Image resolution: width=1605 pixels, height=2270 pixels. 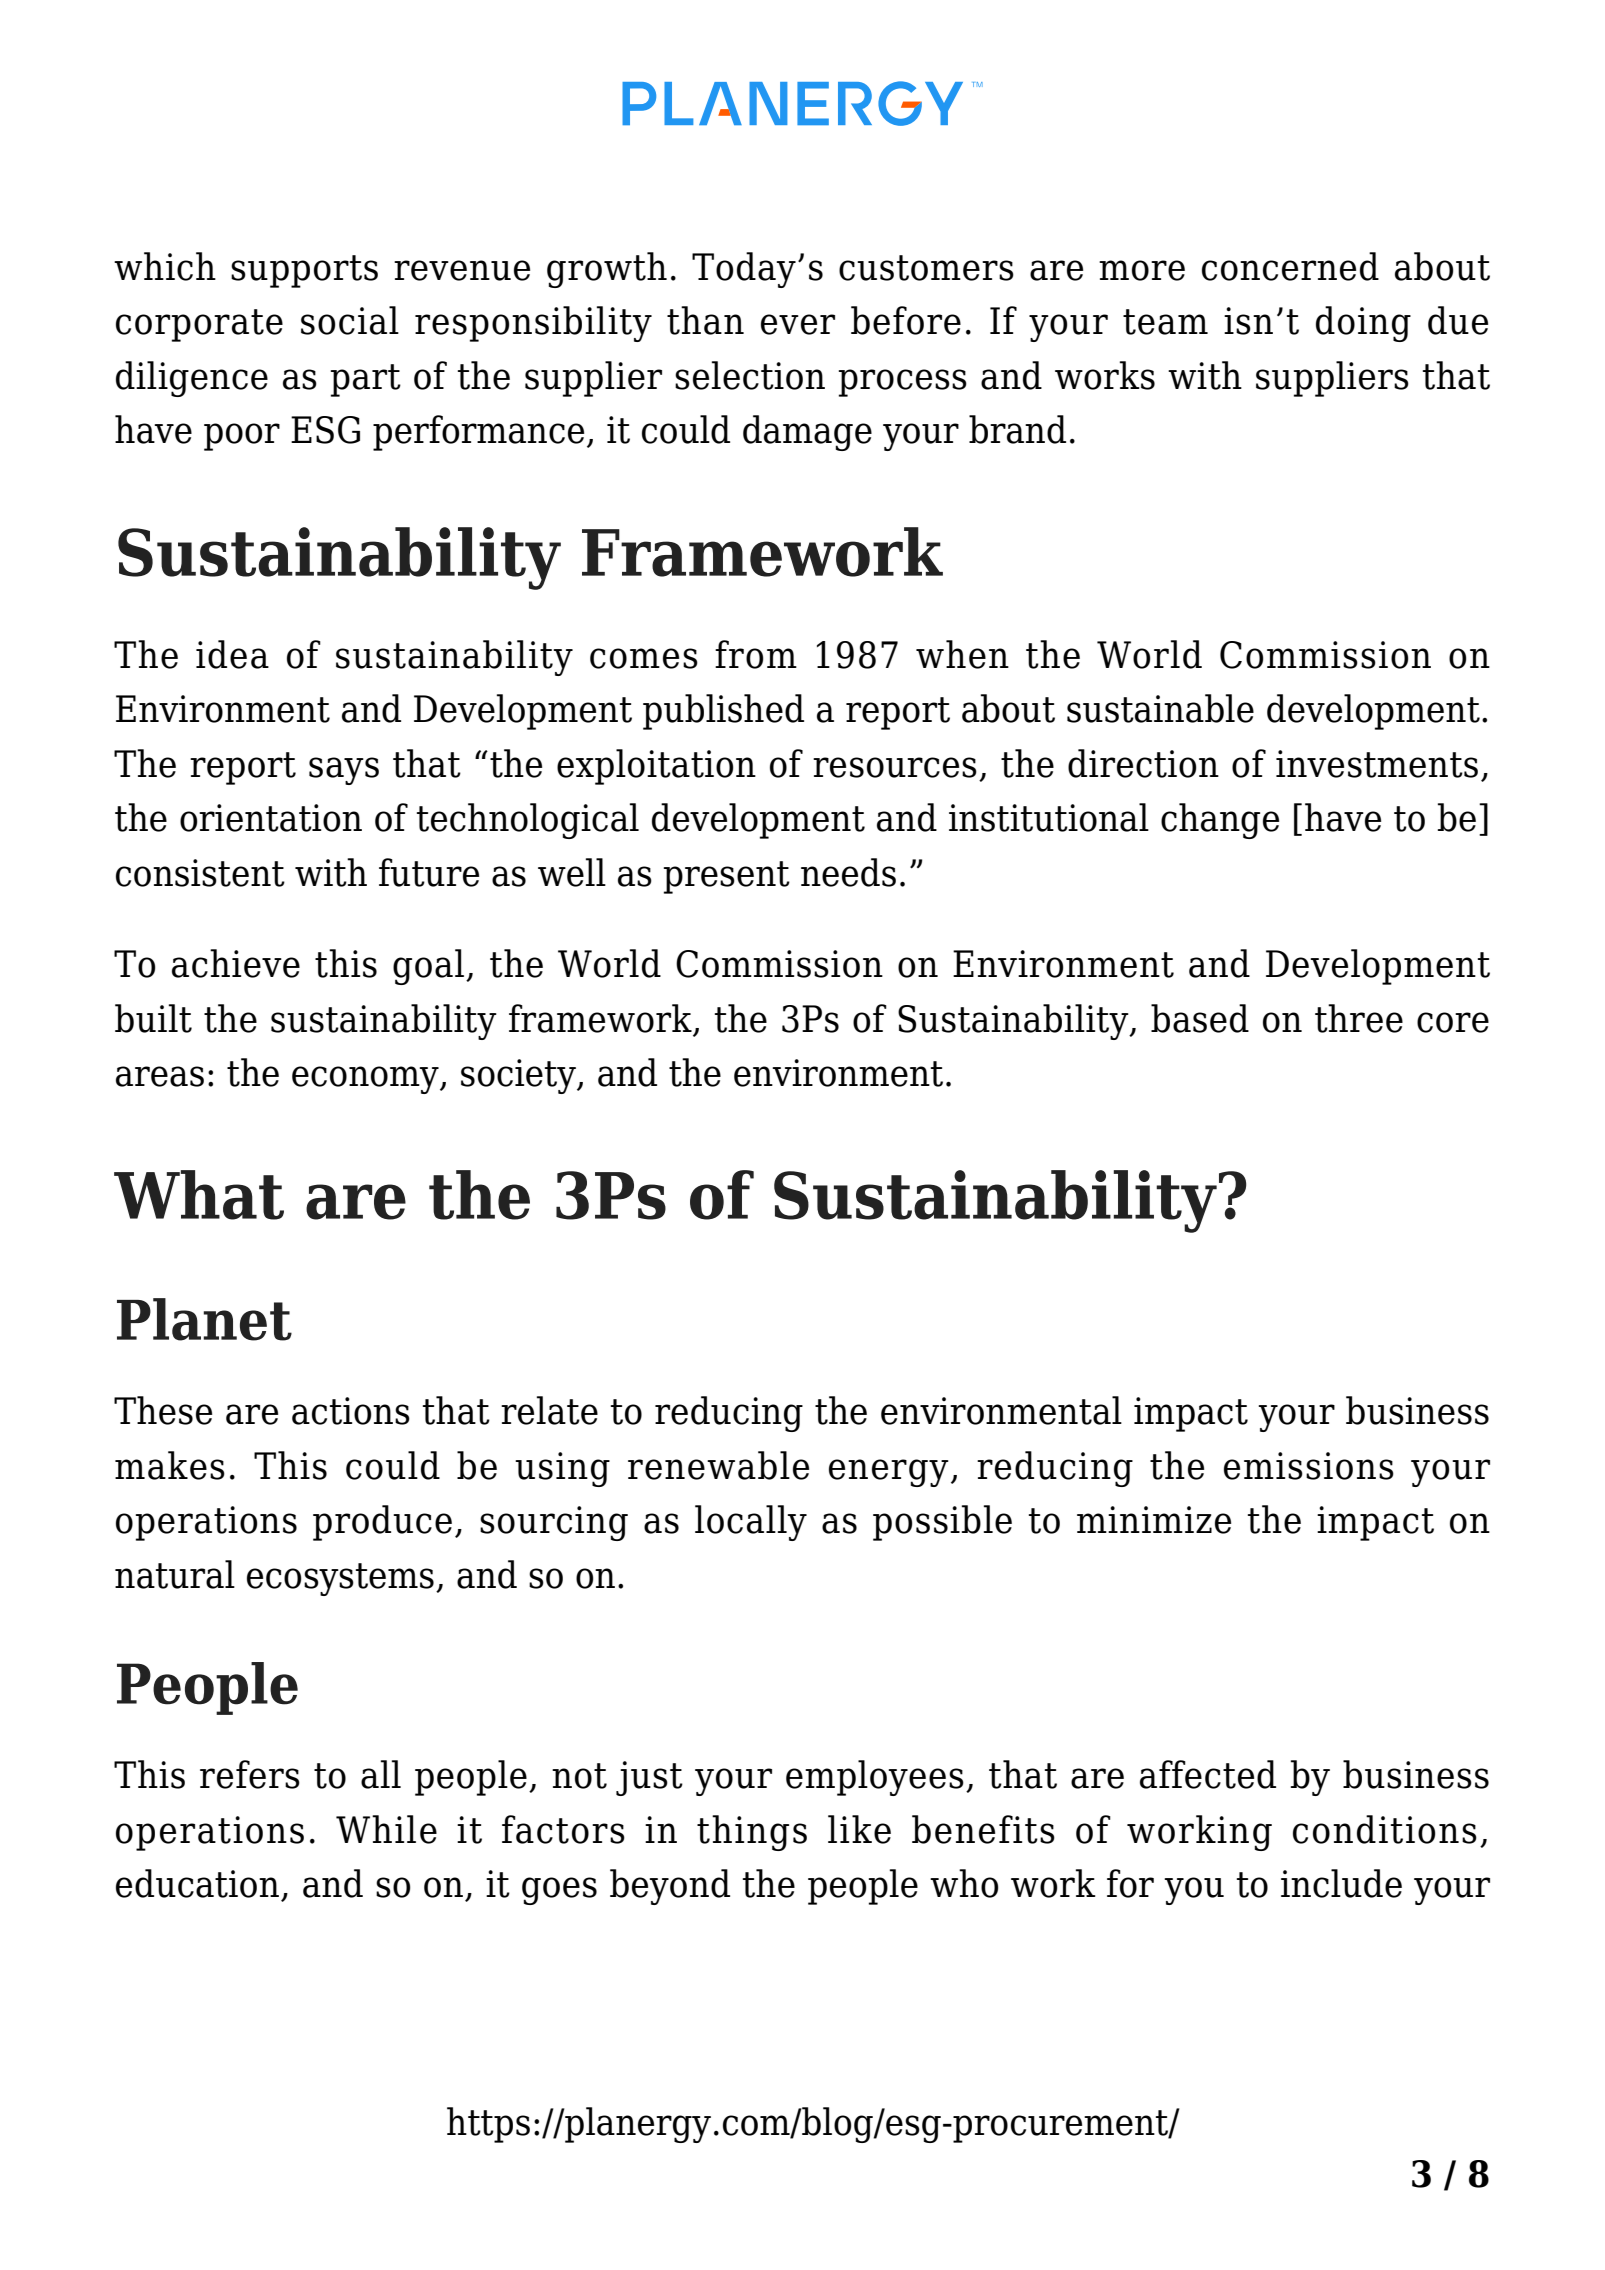 What do you see at coordinates (1160, 708) in the page?
I see `sustainable` at bounding box center [1160, 708].
